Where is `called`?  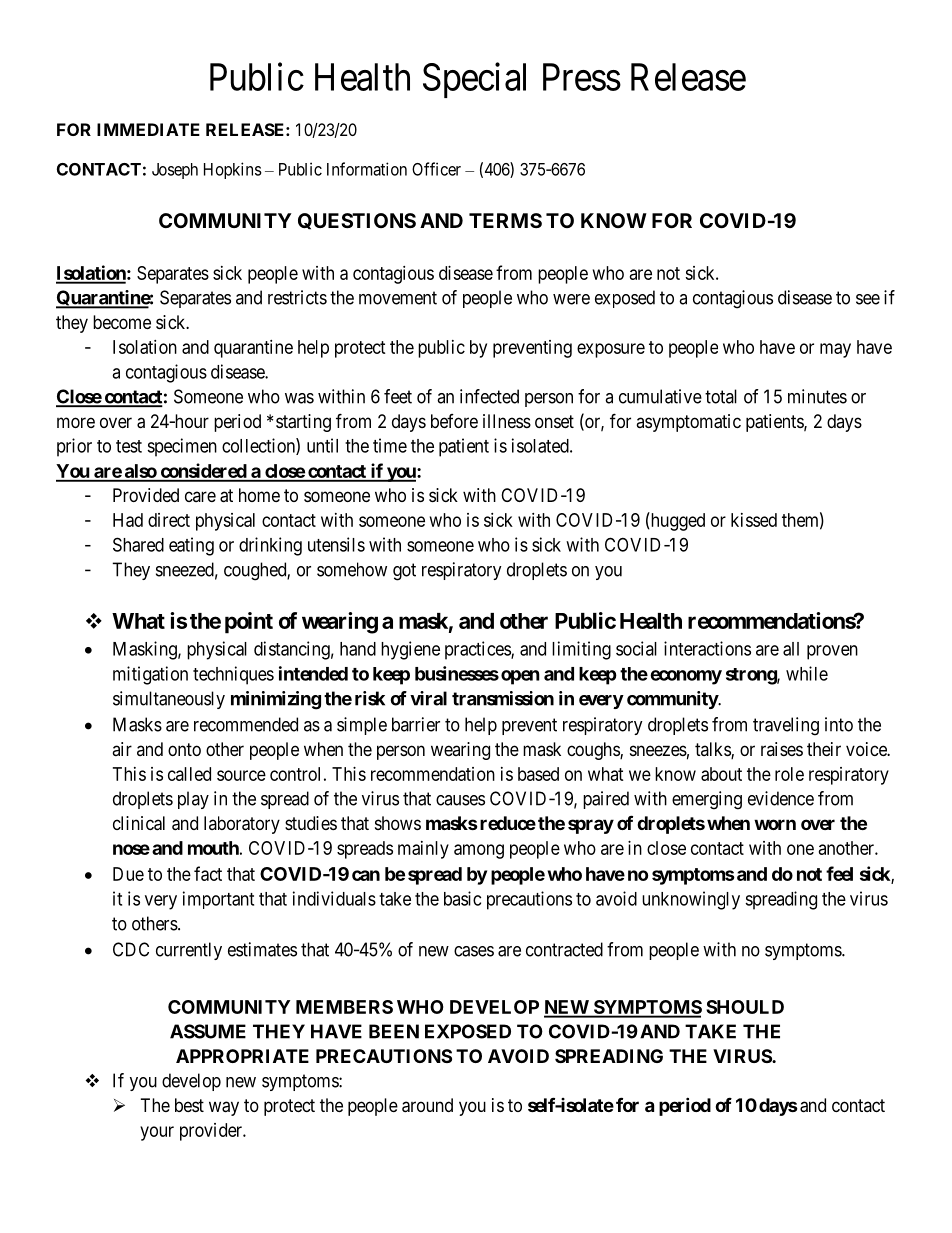 called is located at coordinates (189, 774).
